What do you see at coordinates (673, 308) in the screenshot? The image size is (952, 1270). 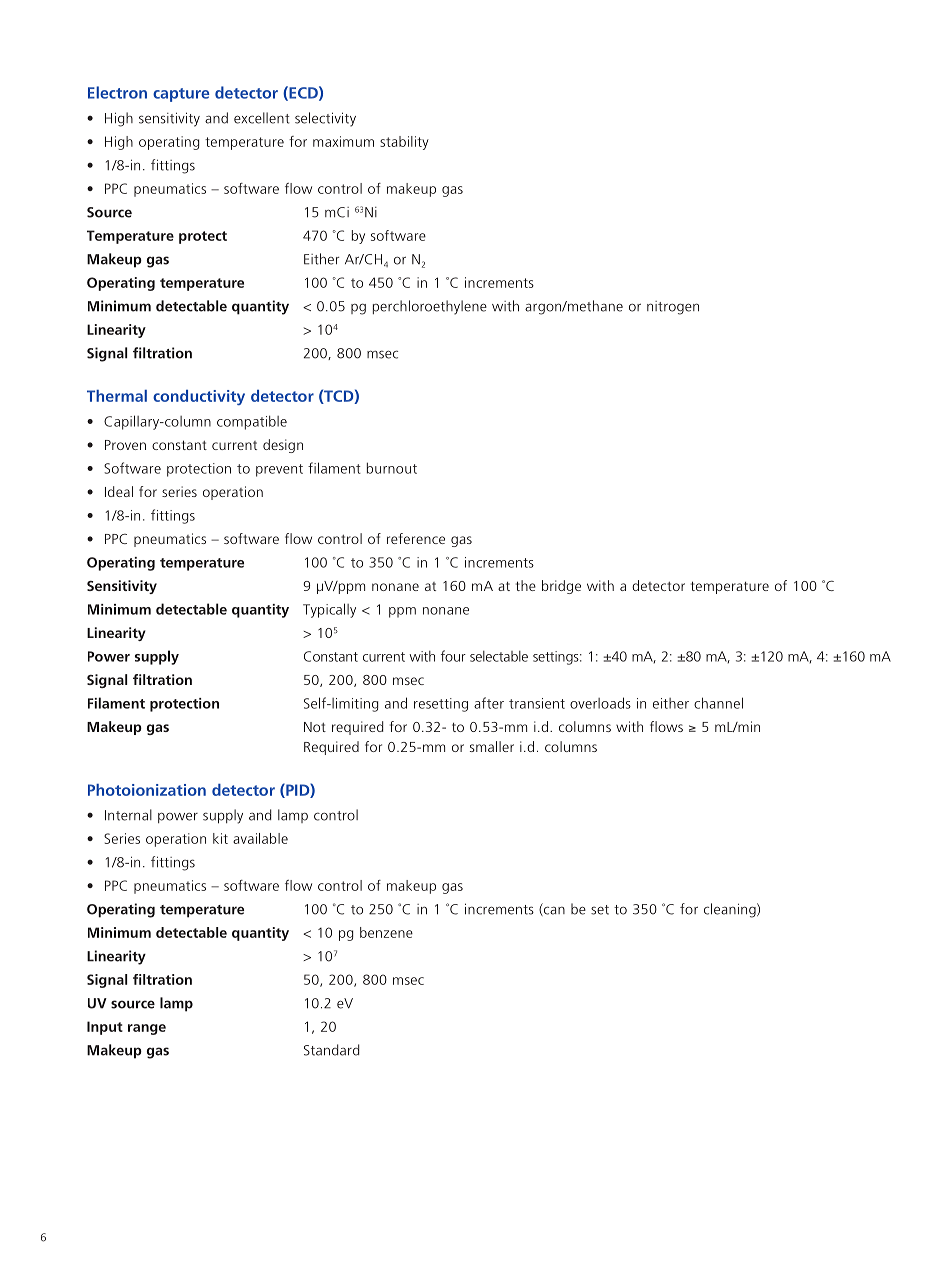 I see `nitrogen` at bounding box center [673, 308].
